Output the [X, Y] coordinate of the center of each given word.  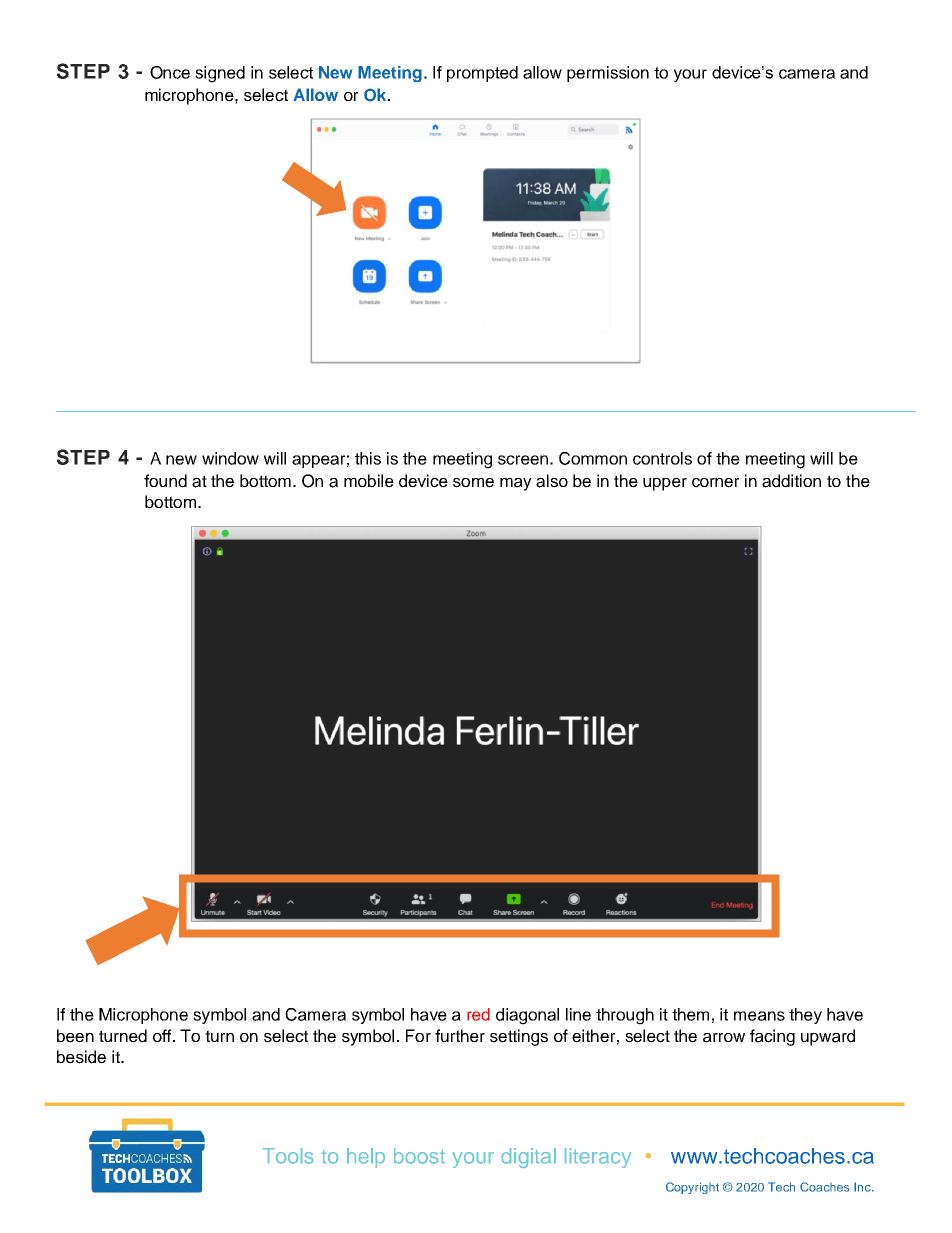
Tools [288, 1156]
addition [791, 481]
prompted [482, 74]
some [473, 483]
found [165, 481]
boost [419, 1156]
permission [608, 74]
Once [170, 72]
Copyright [692, 1188]
